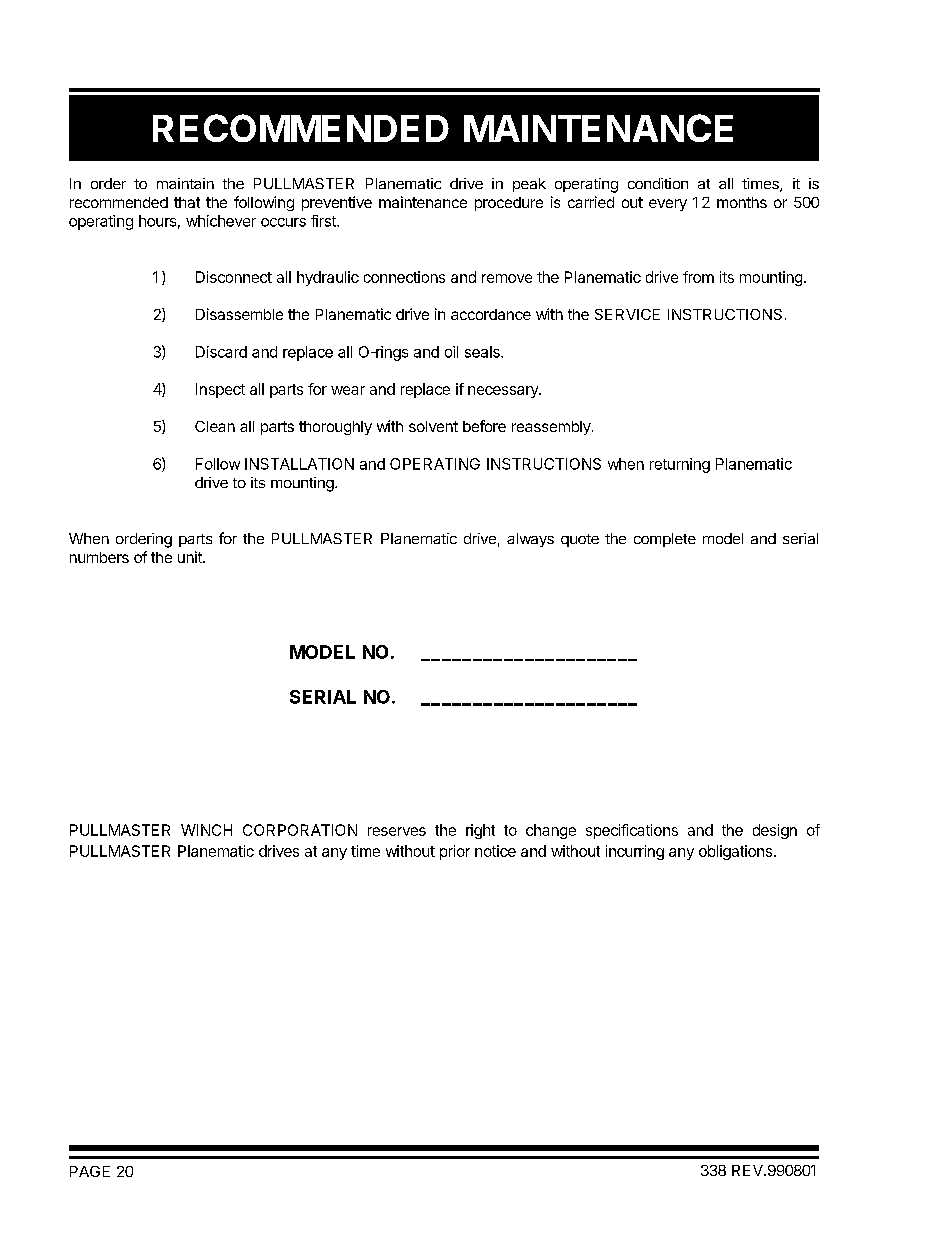 The height and width of the screenshot is (1233, 952). Describe the element at coordinates (455, 852) in the screenshot. I see `prior` at that location.
